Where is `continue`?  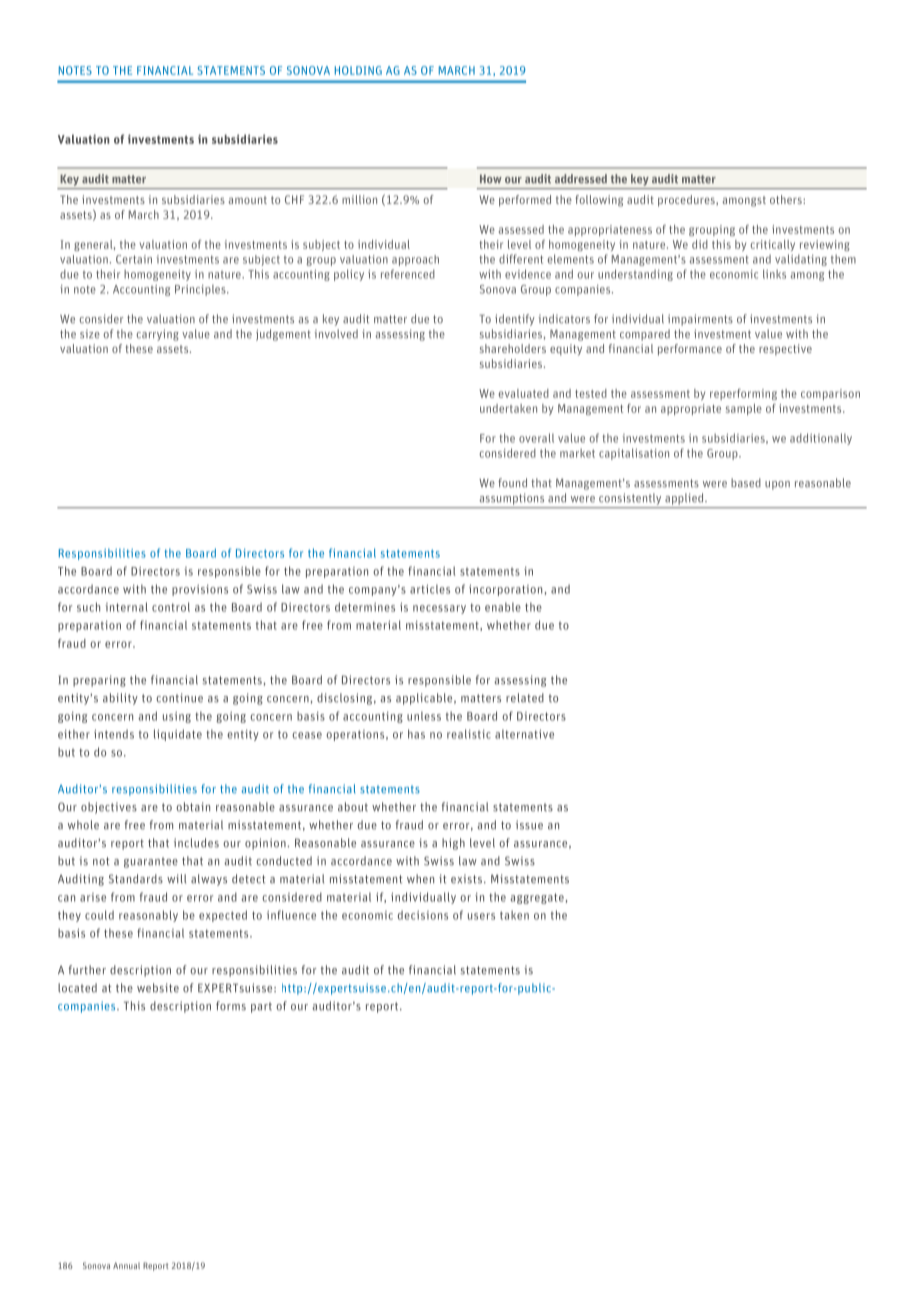
continue is located at coordinates (179, 698).
